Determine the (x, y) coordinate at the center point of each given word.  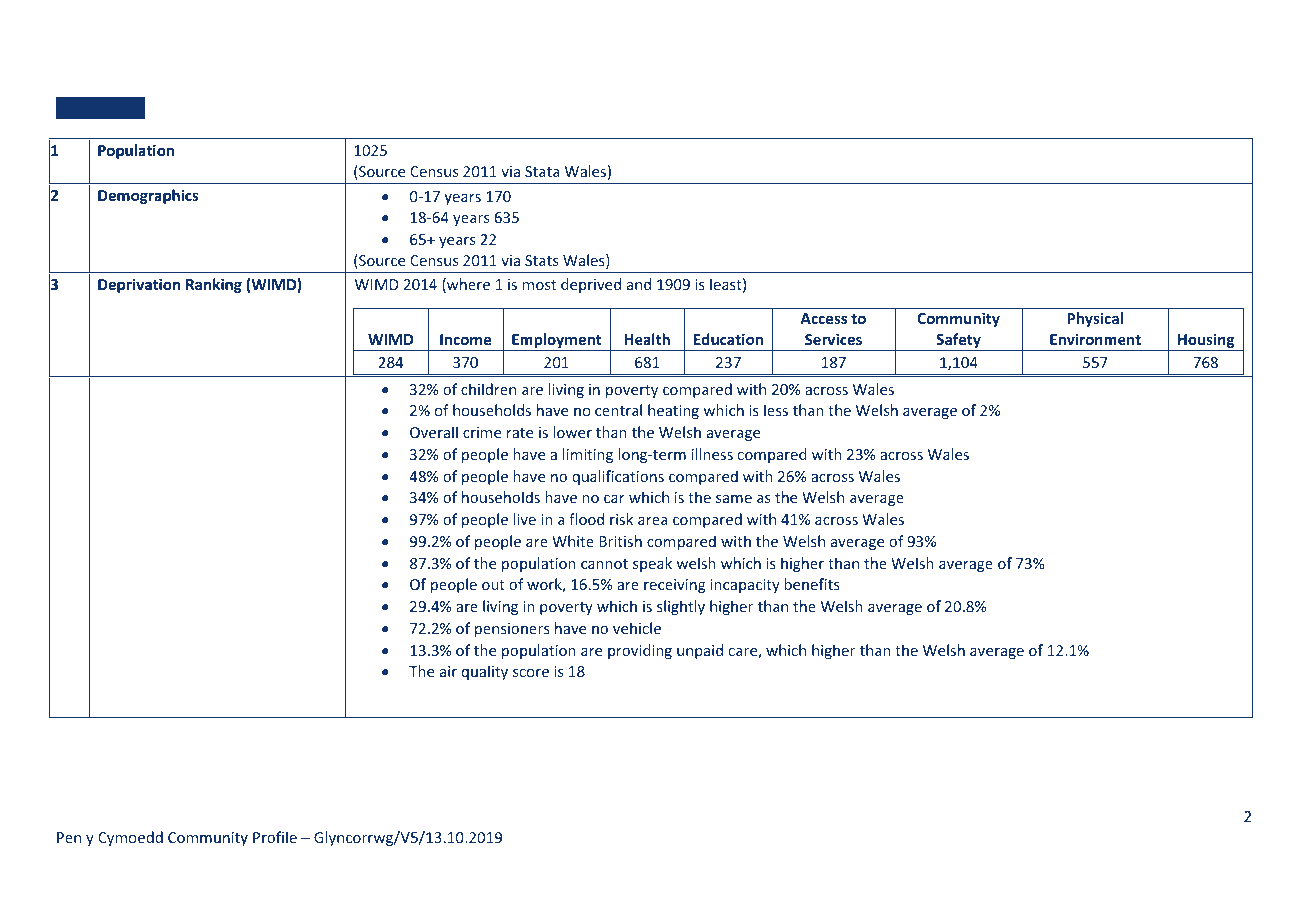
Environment (1095, 339)
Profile (275, 837)
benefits (812, 584)
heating (673, 411)
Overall (434, 432)
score (531, 673)
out (493, 585)
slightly (681, 607)
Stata (542, 171)
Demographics (148, 196)
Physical (1095, 319)
